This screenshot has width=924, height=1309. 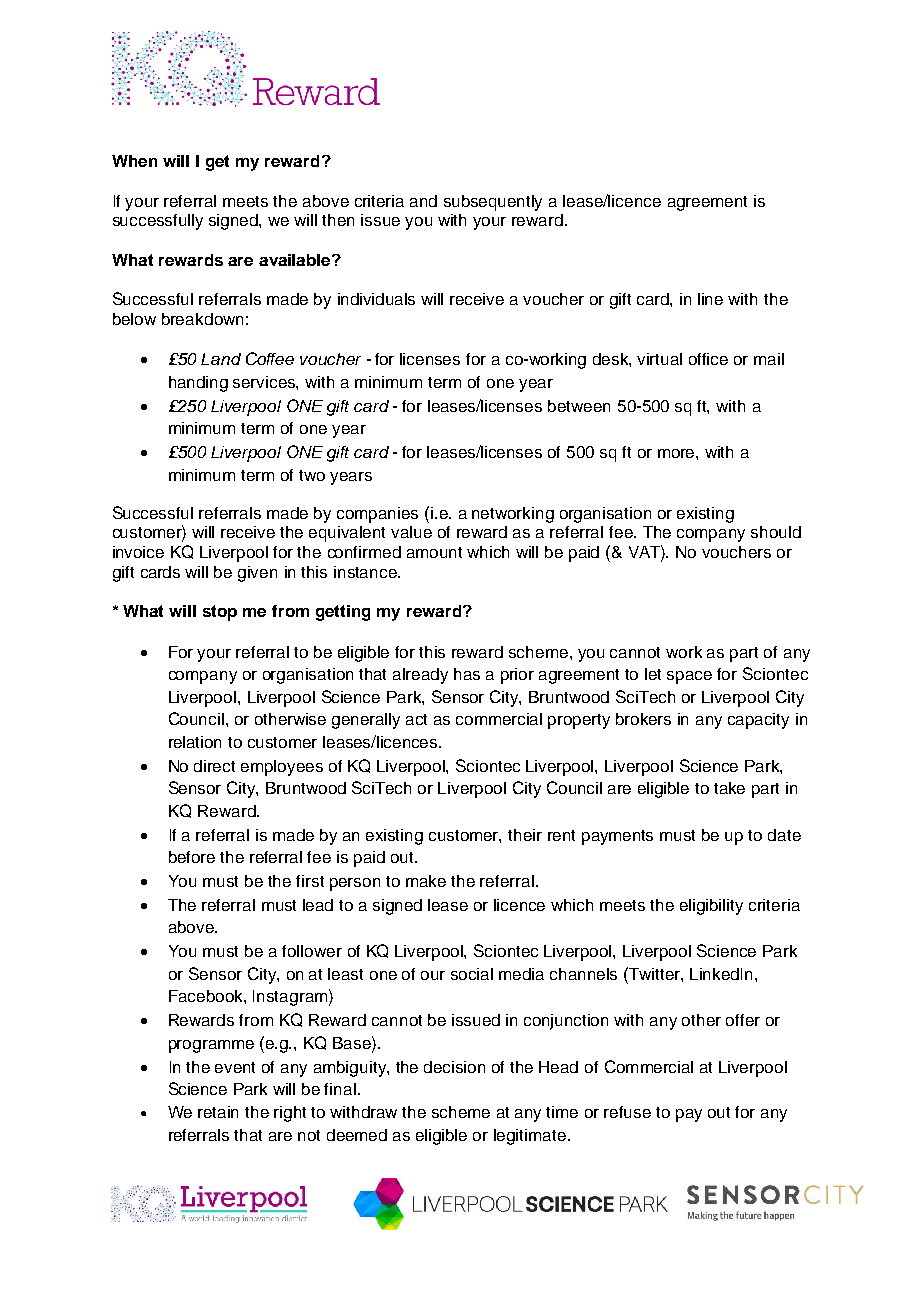 I want to click on eligibility, so click(x=711, y=907).
